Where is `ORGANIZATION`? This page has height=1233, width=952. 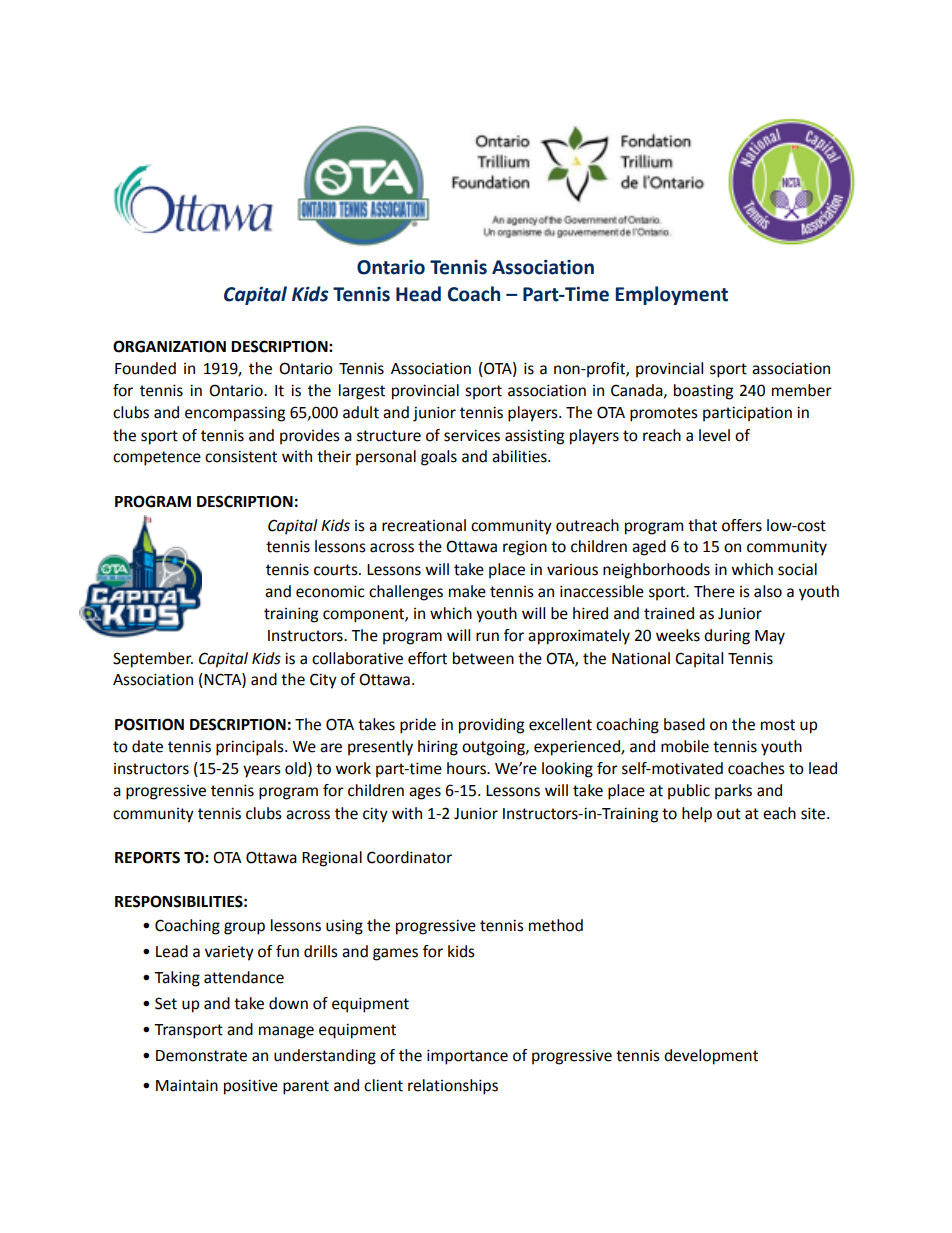 ORGANIZATION is located at coordinates (169, 346).
